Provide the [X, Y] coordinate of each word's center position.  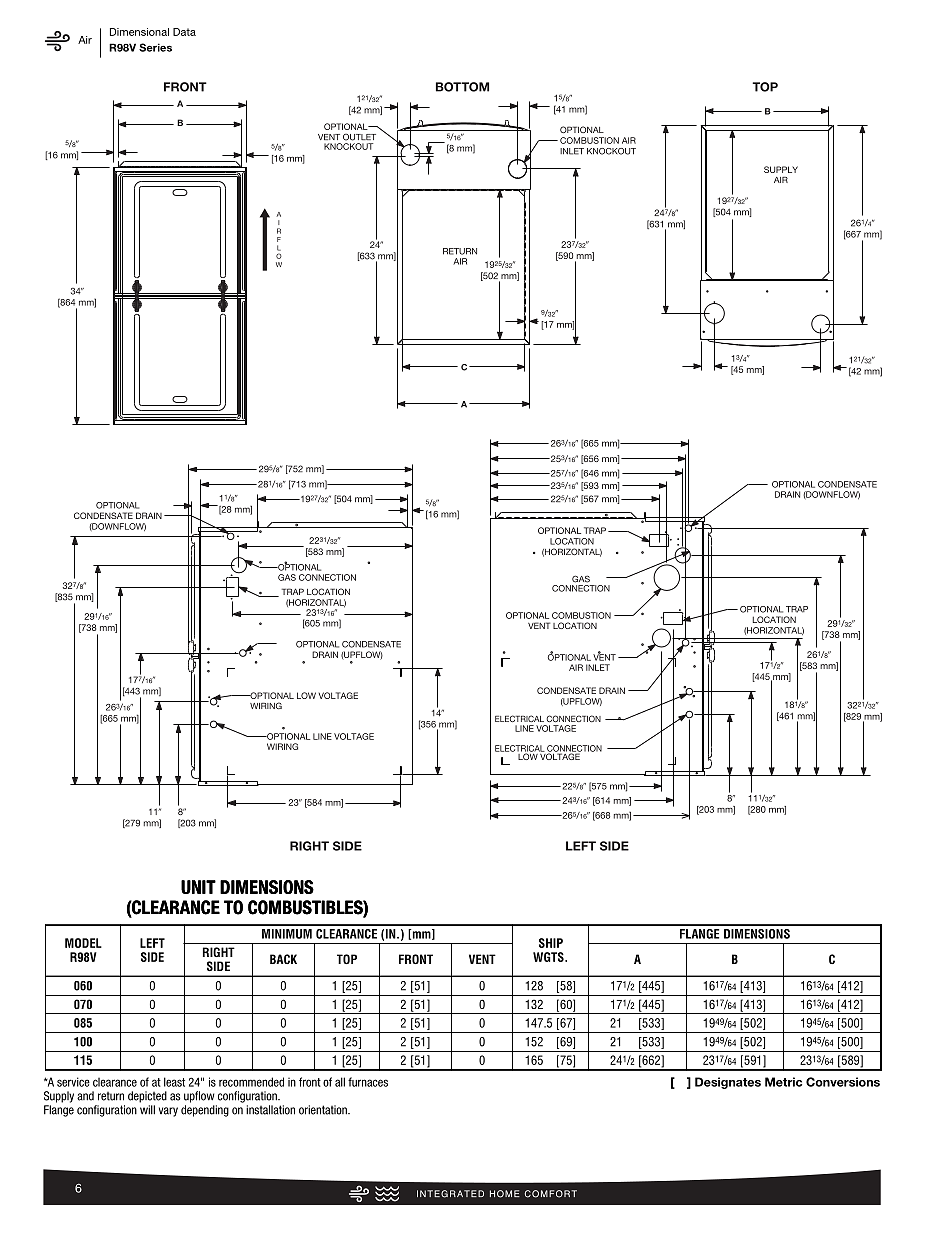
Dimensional [139, 32]
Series [155, 47]
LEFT [152, 943]
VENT [482, 959]
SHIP [551, 943]
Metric [783, 1082]
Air [85, 40]
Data [184, 32]
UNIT [198, 887]
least [174, 1082]
